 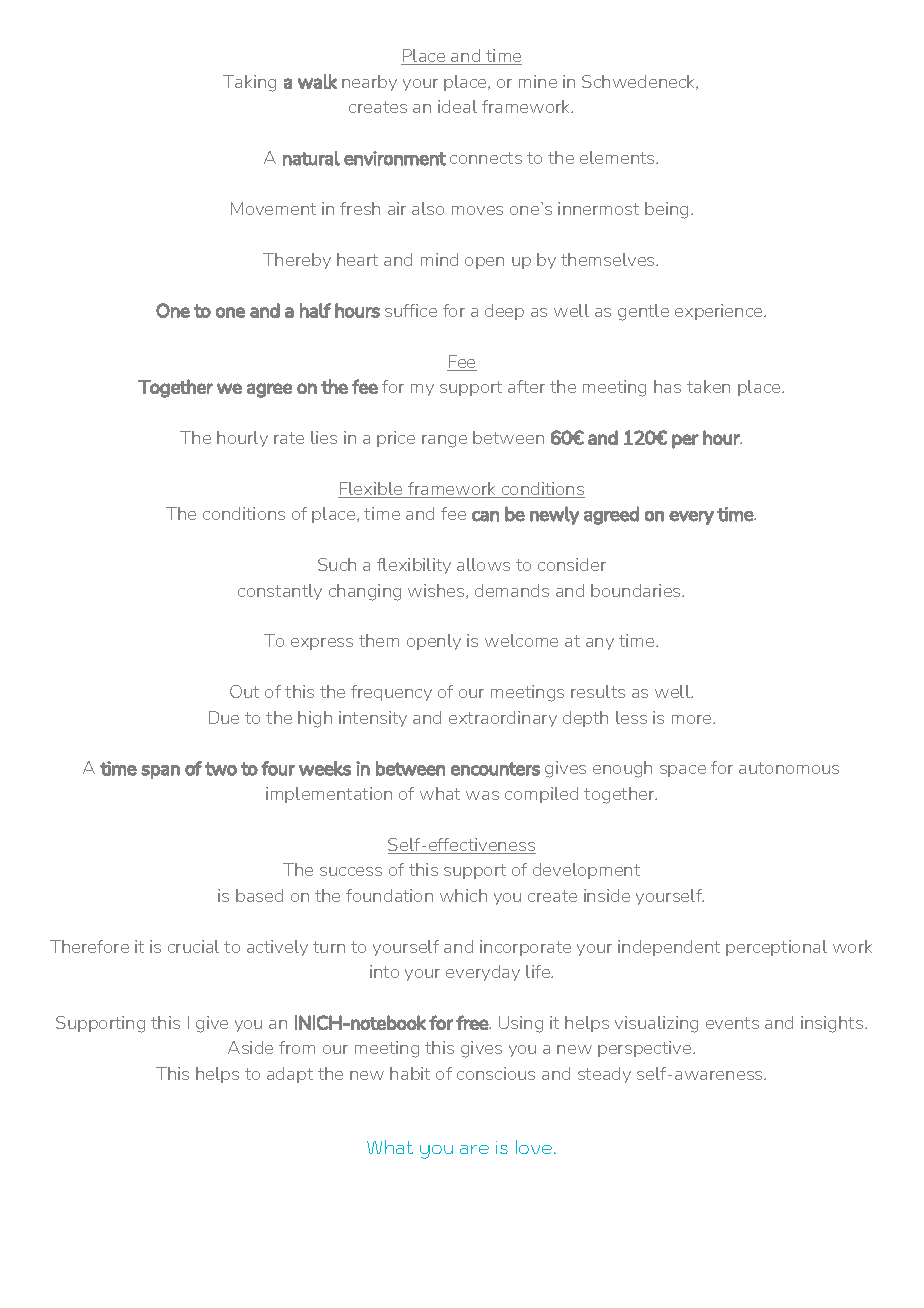 I want to click on experience, so click(x=720, y=312).
